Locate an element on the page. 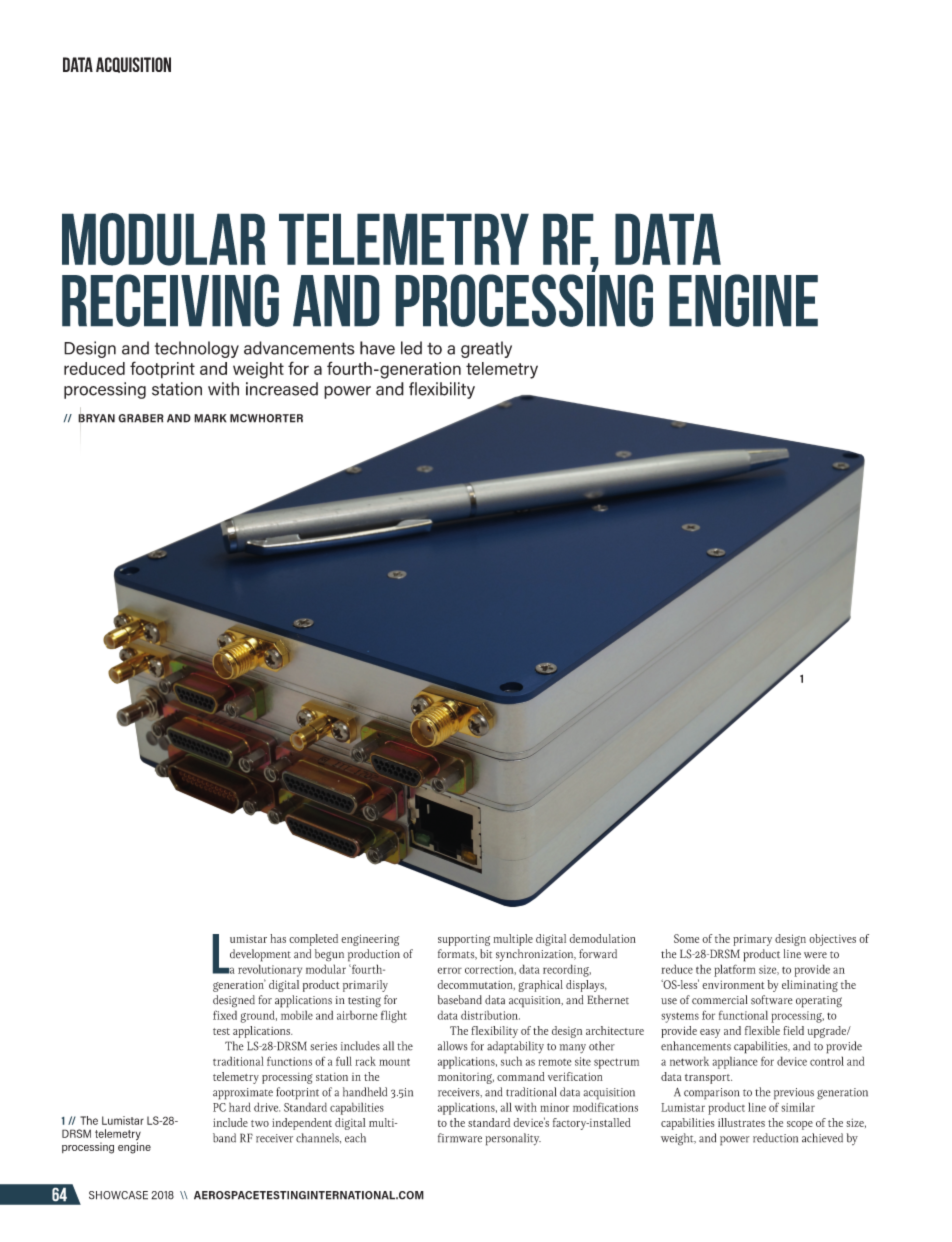 The image size is (952, 1242). platform is located at coordinates (735, 970).
